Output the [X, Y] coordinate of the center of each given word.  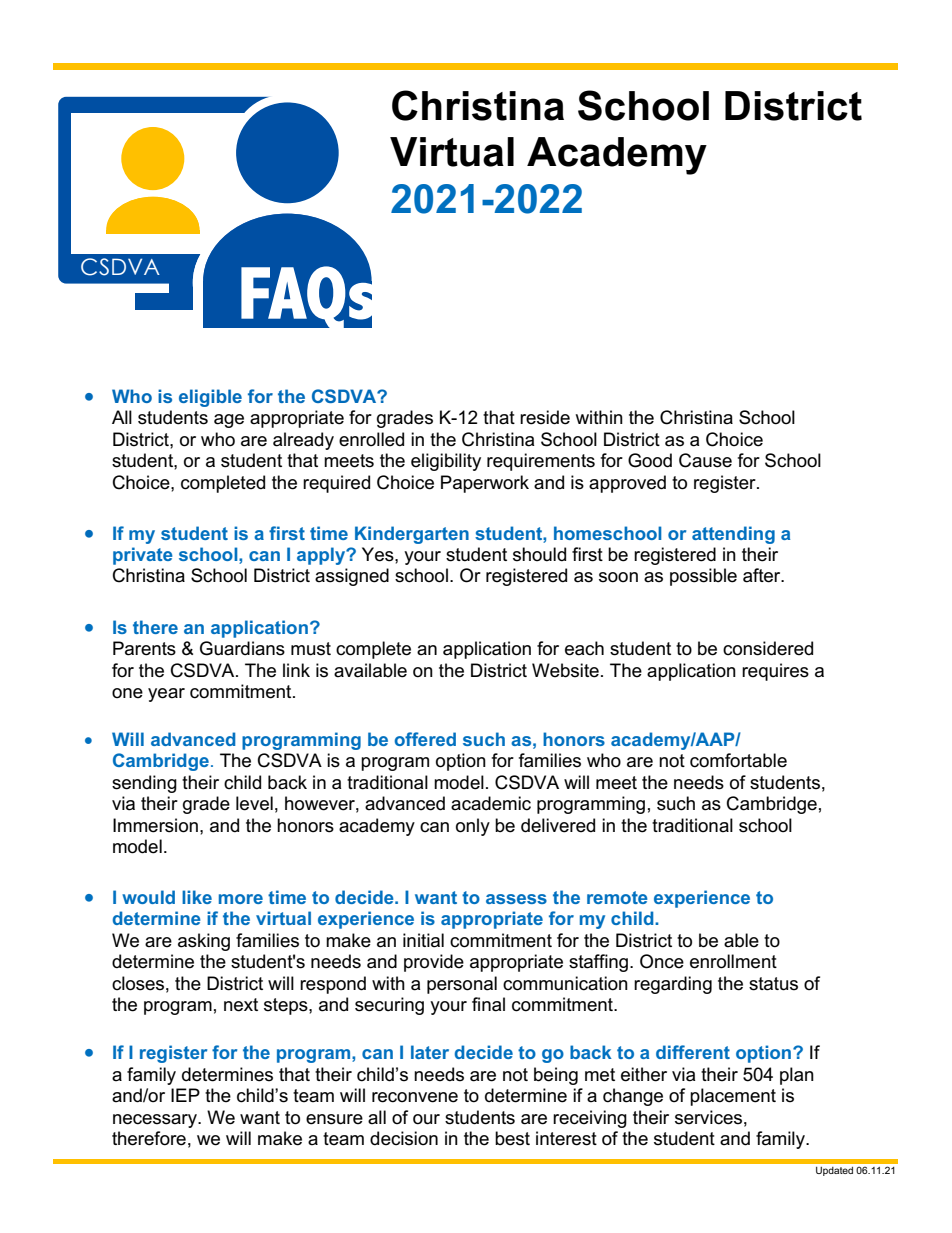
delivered [558, 825]
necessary [156, 1121]
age [229, 421]
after [763, 575]
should [539, 554]
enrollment [733, 961]
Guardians [242, 648]
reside [545, 417]
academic [491, 803]
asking [204, 942]
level [254, 803]
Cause [705, 460]
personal [462, 985]
